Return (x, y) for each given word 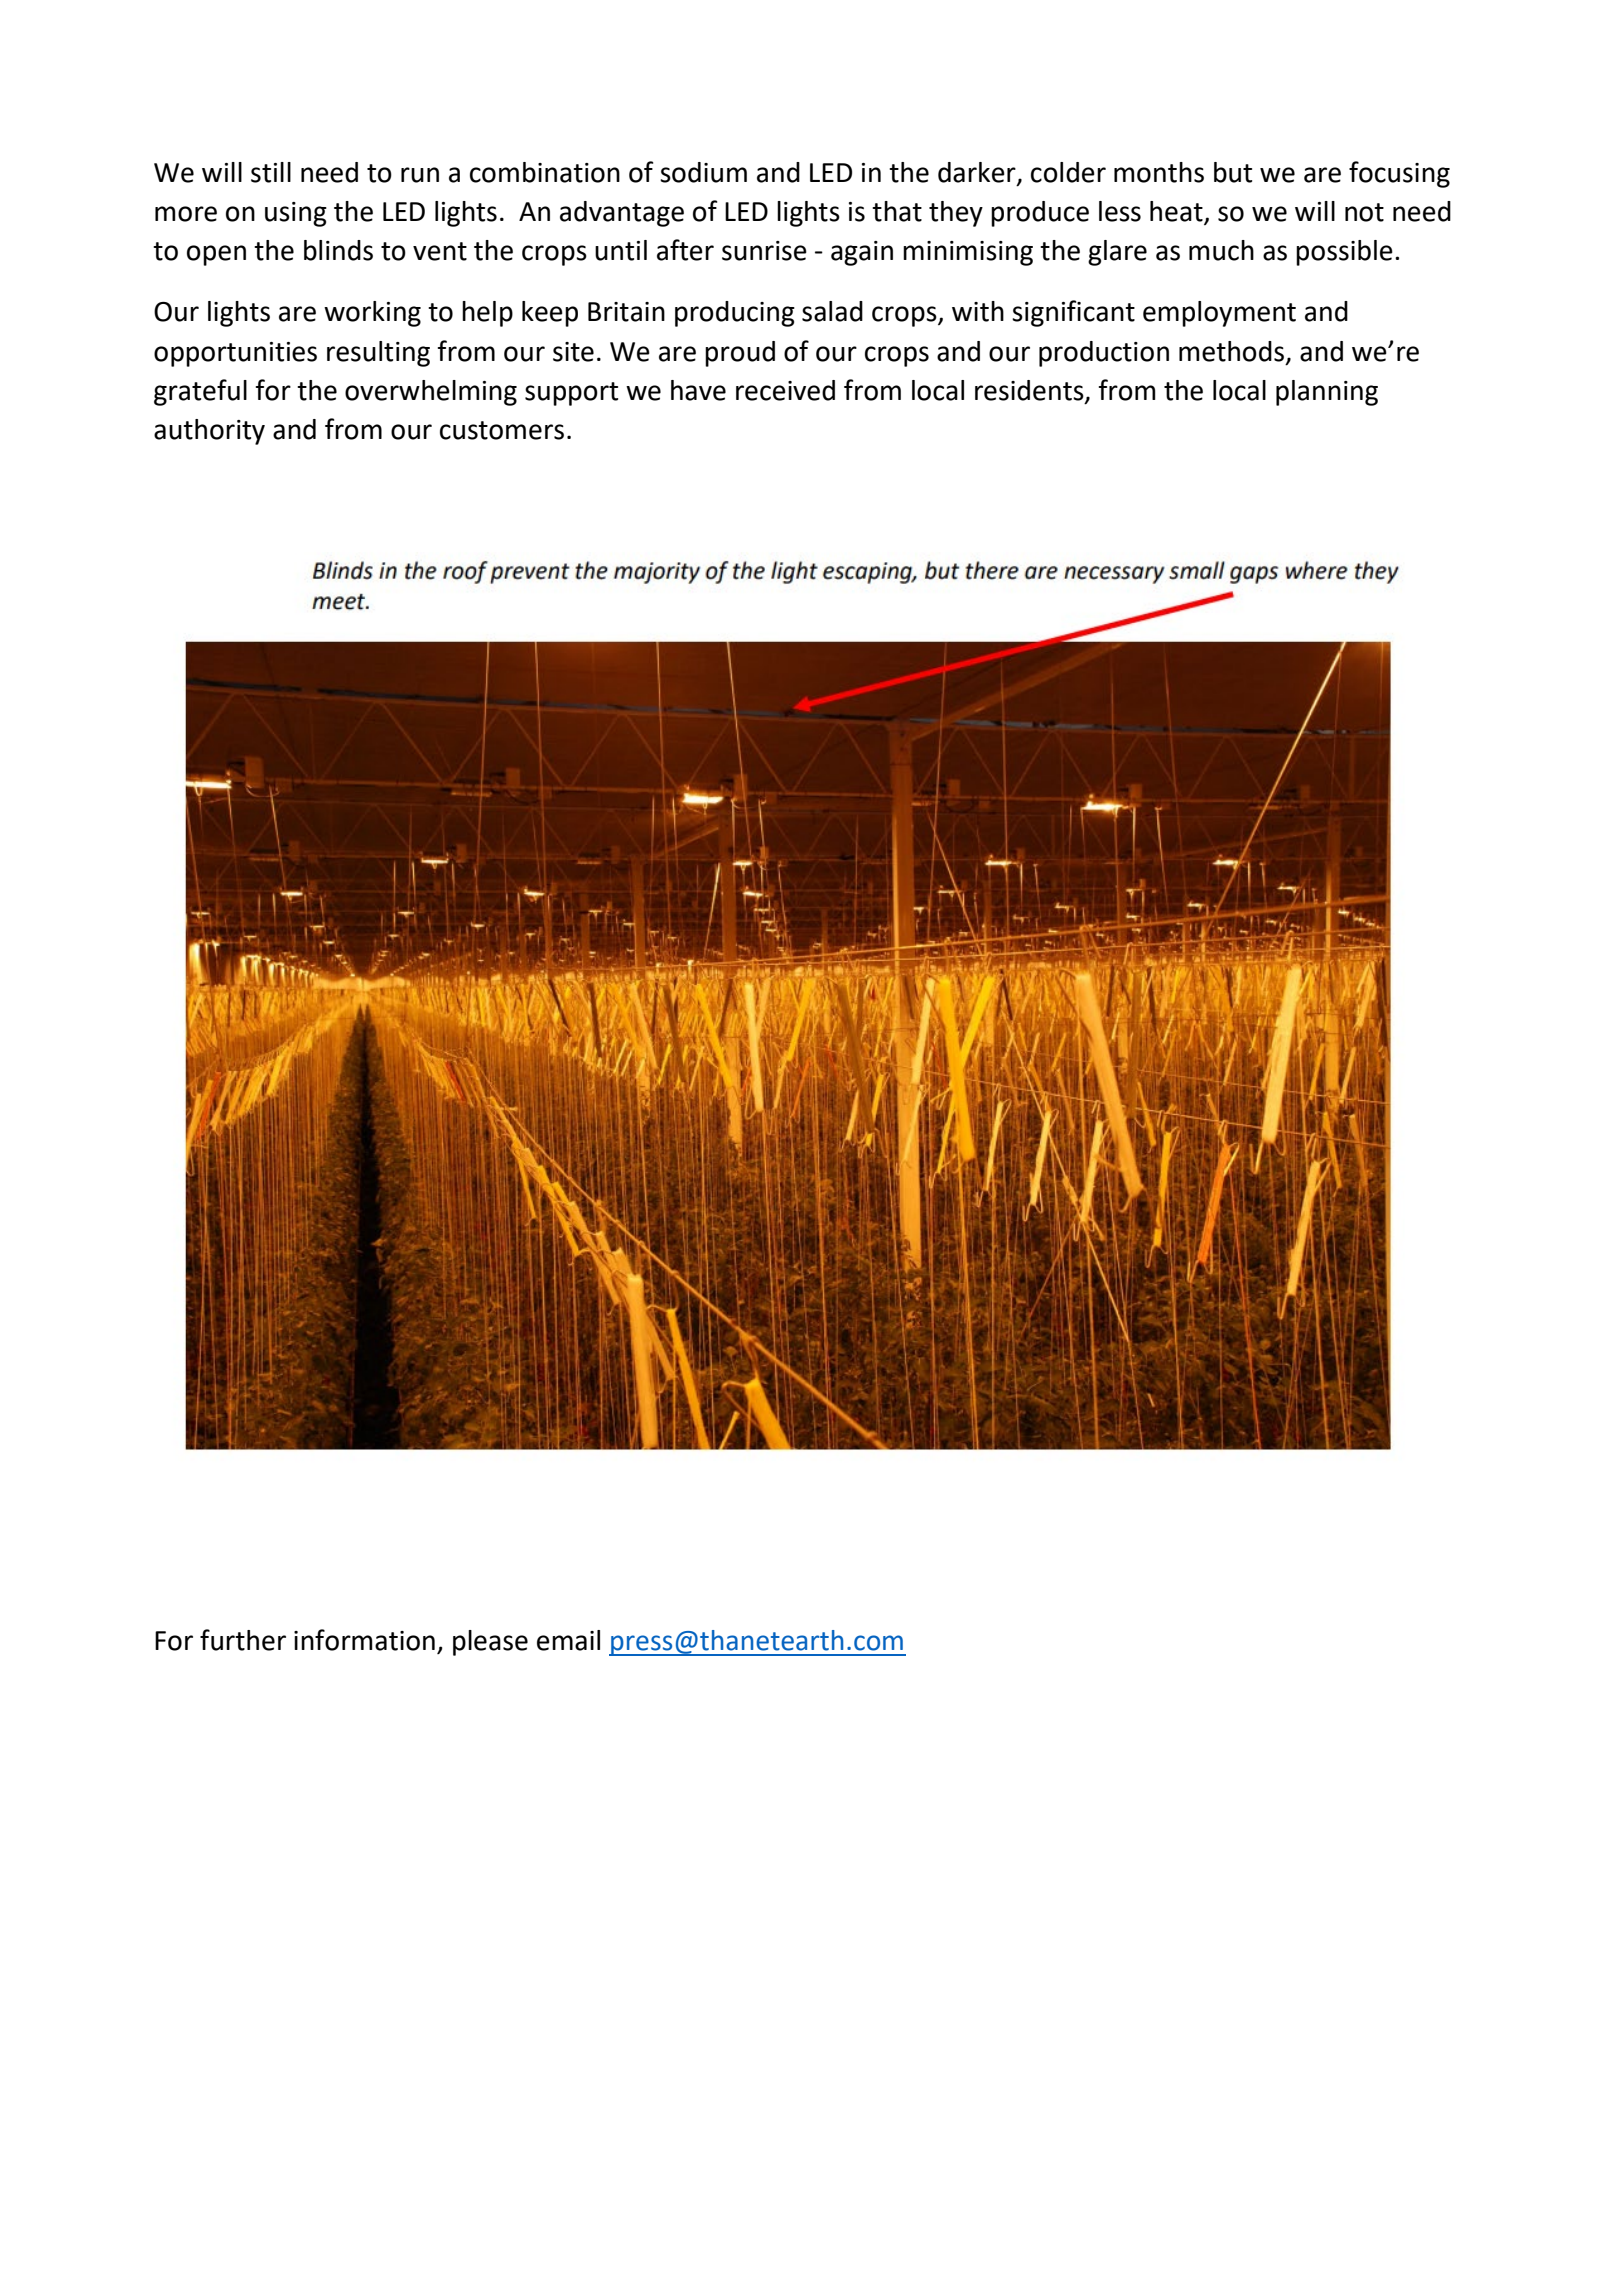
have (698, 390)
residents (1030, 391)
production (1104, 354)
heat (1177, 212)
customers (502, 430)
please (490, 1643)
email (568, 1640)
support (571, 394)
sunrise (764, 251)
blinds (338, 250)
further (243, 1640)
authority (209, 432)
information (364, 1640)
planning (1327, 393)
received (785, 390)
